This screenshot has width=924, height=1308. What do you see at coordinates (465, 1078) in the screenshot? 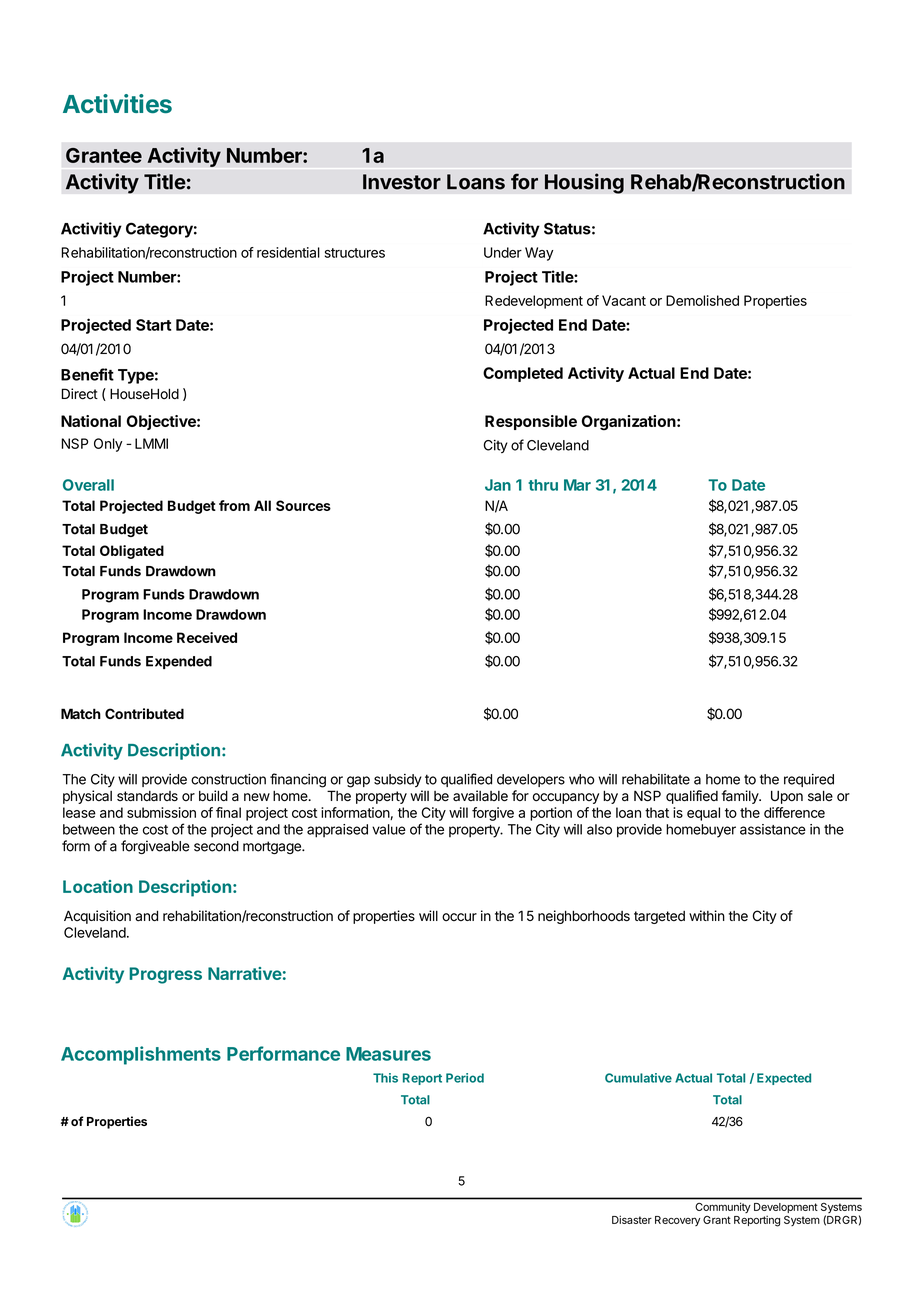
I see `Period` at bounding box center [465, 1078].
